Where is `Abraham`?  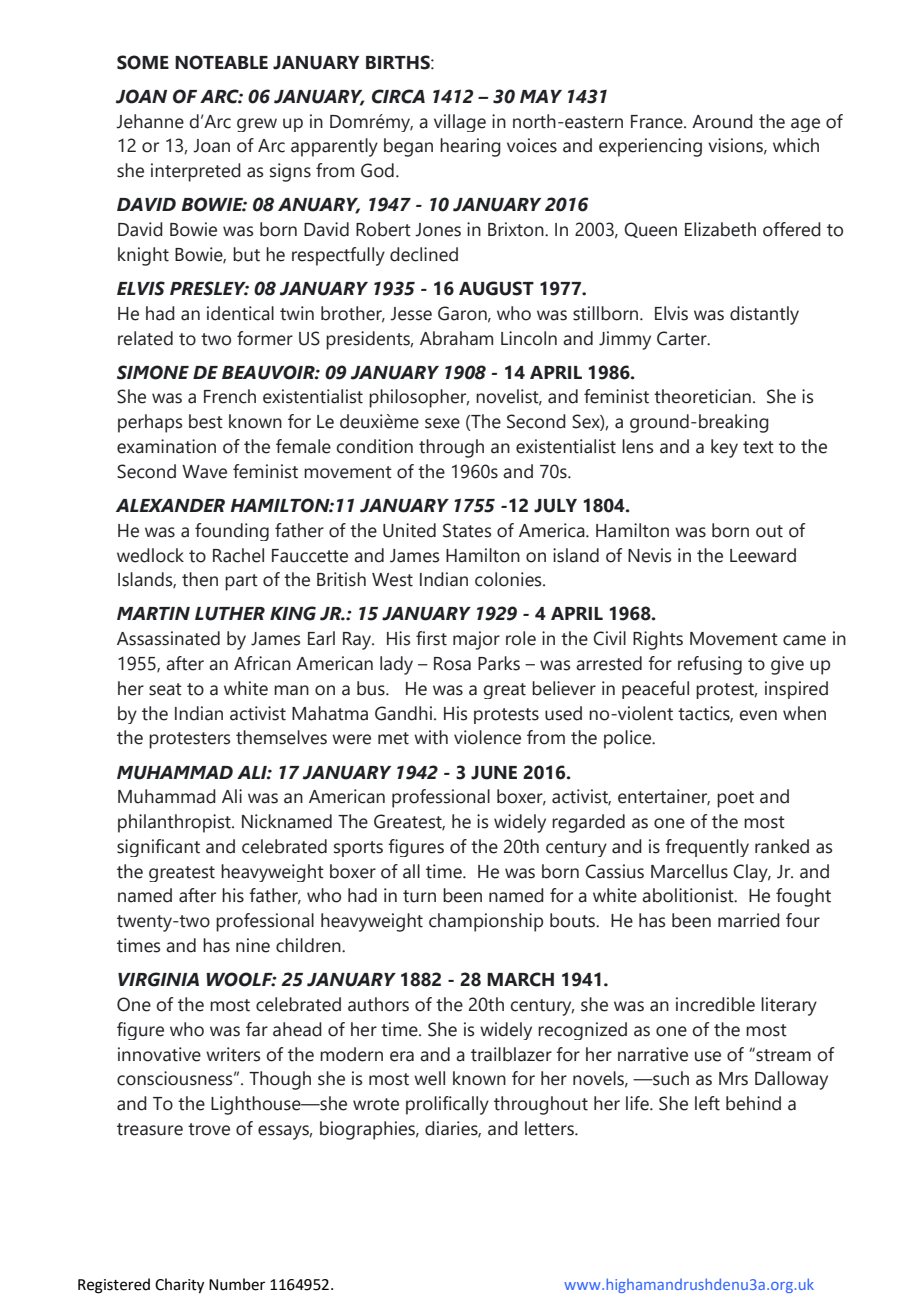
Abraham is located at coordinates (456, 338).
